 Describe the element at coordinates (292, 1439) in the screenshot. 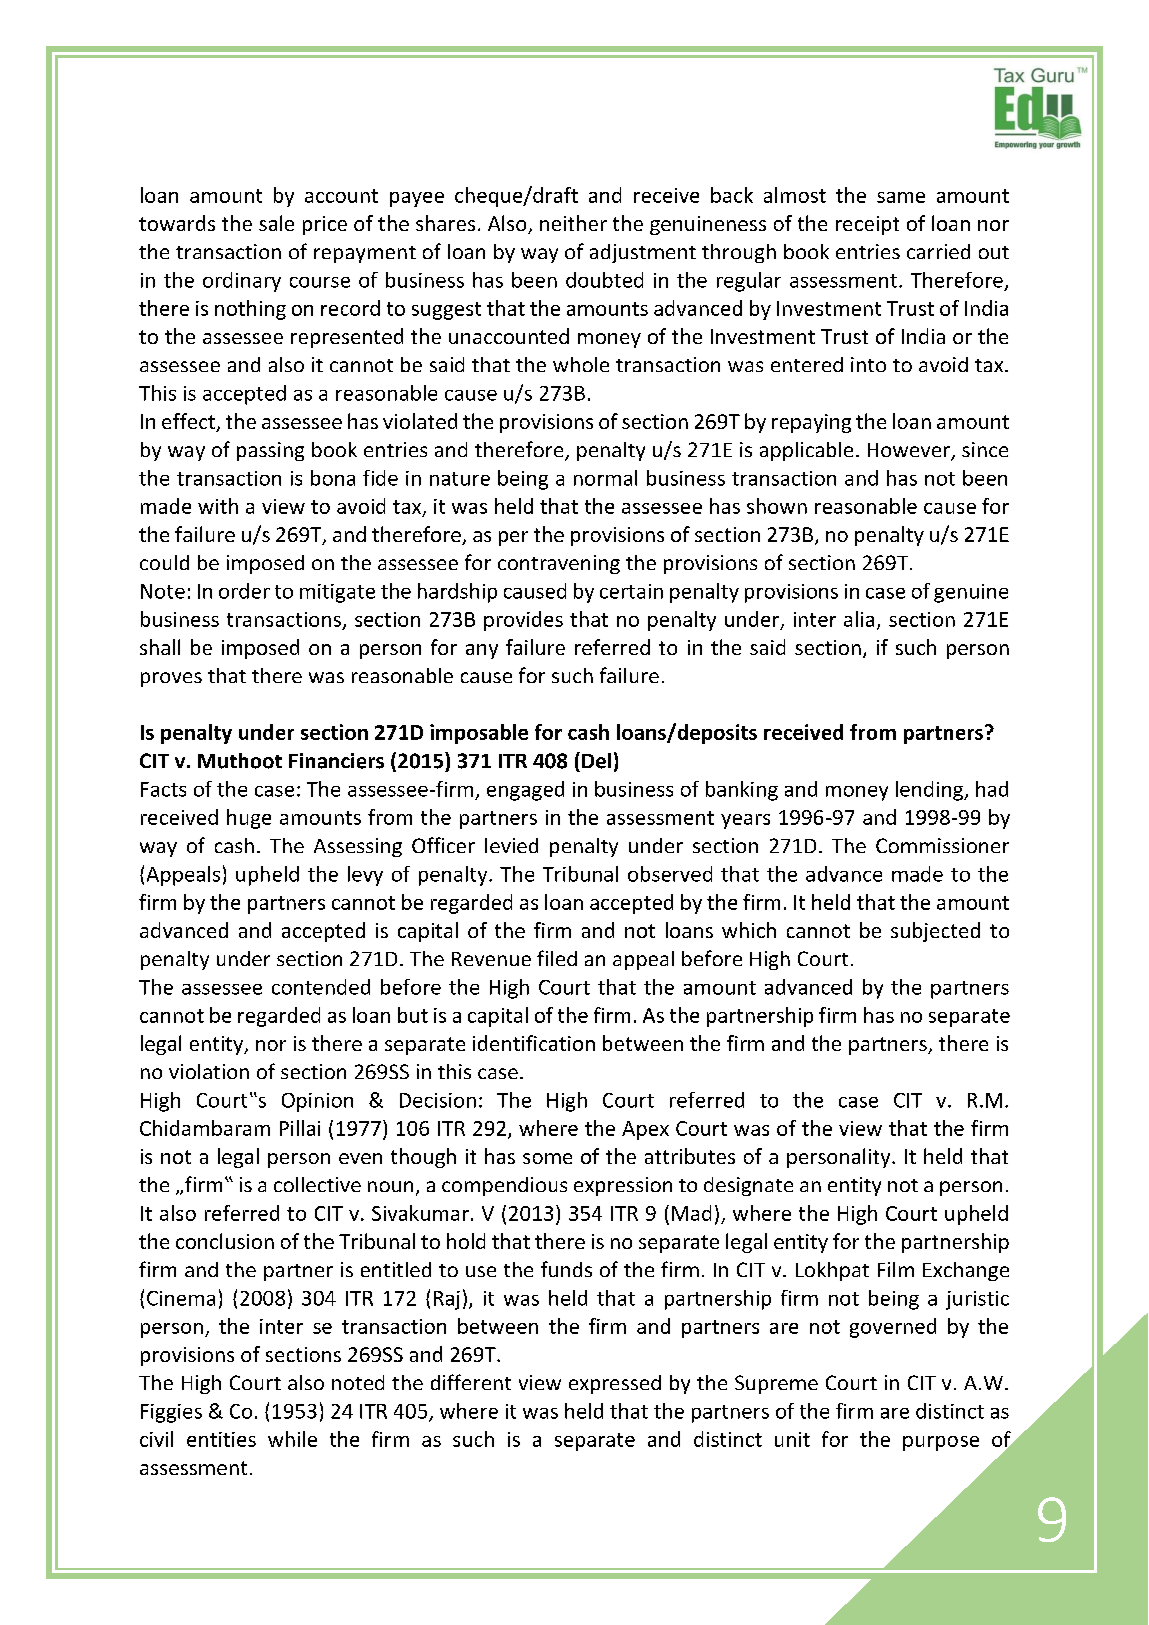

I see `while` at that location.
